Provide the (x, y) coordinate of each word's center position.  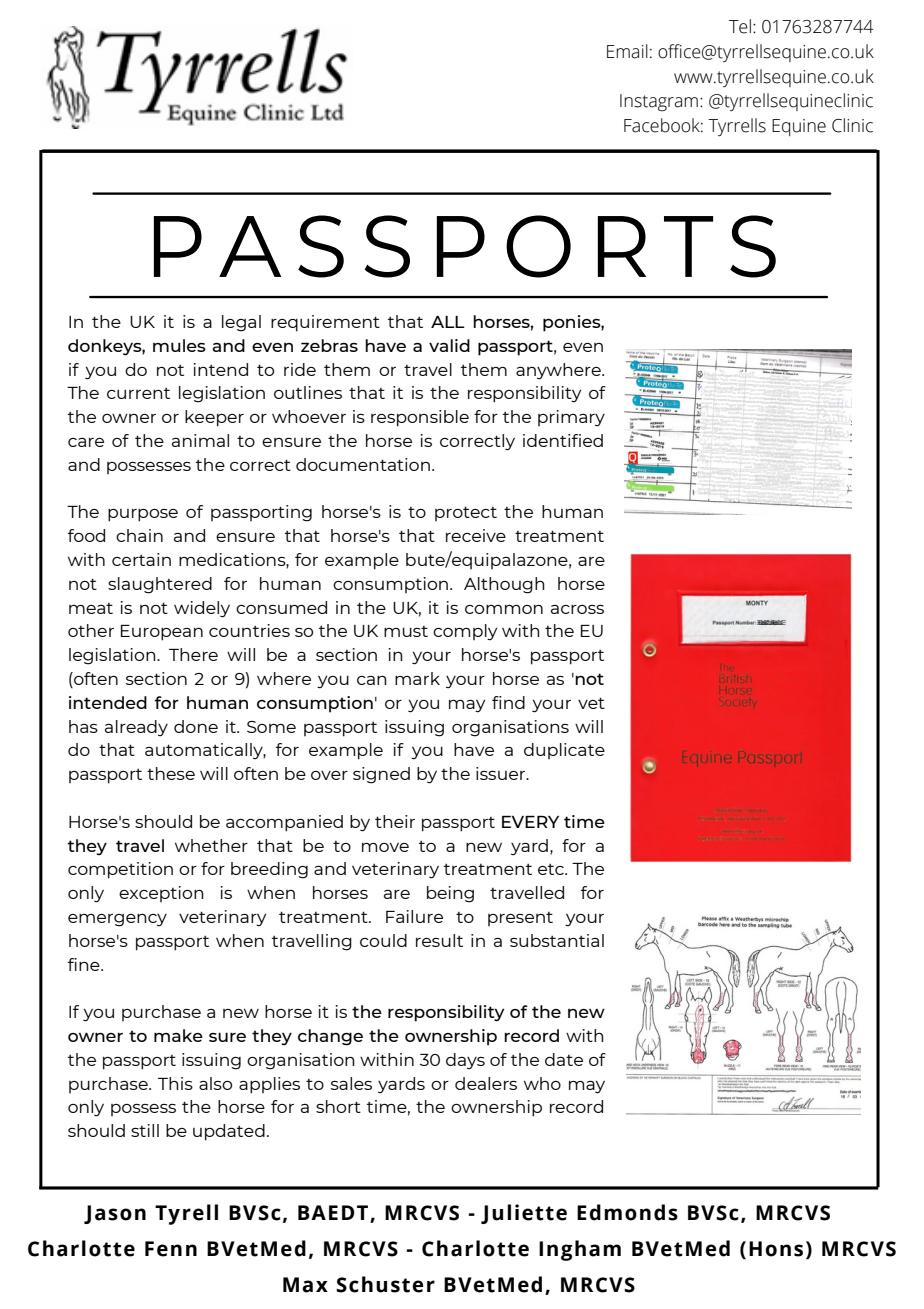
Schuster (385, 1284)
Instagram (659, 103)
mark (417, 678)
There (193, 654)
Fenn (171, 1249)
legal (241, 323)
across (577, 609)
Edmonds (627, 1212)
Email (627, 51)
